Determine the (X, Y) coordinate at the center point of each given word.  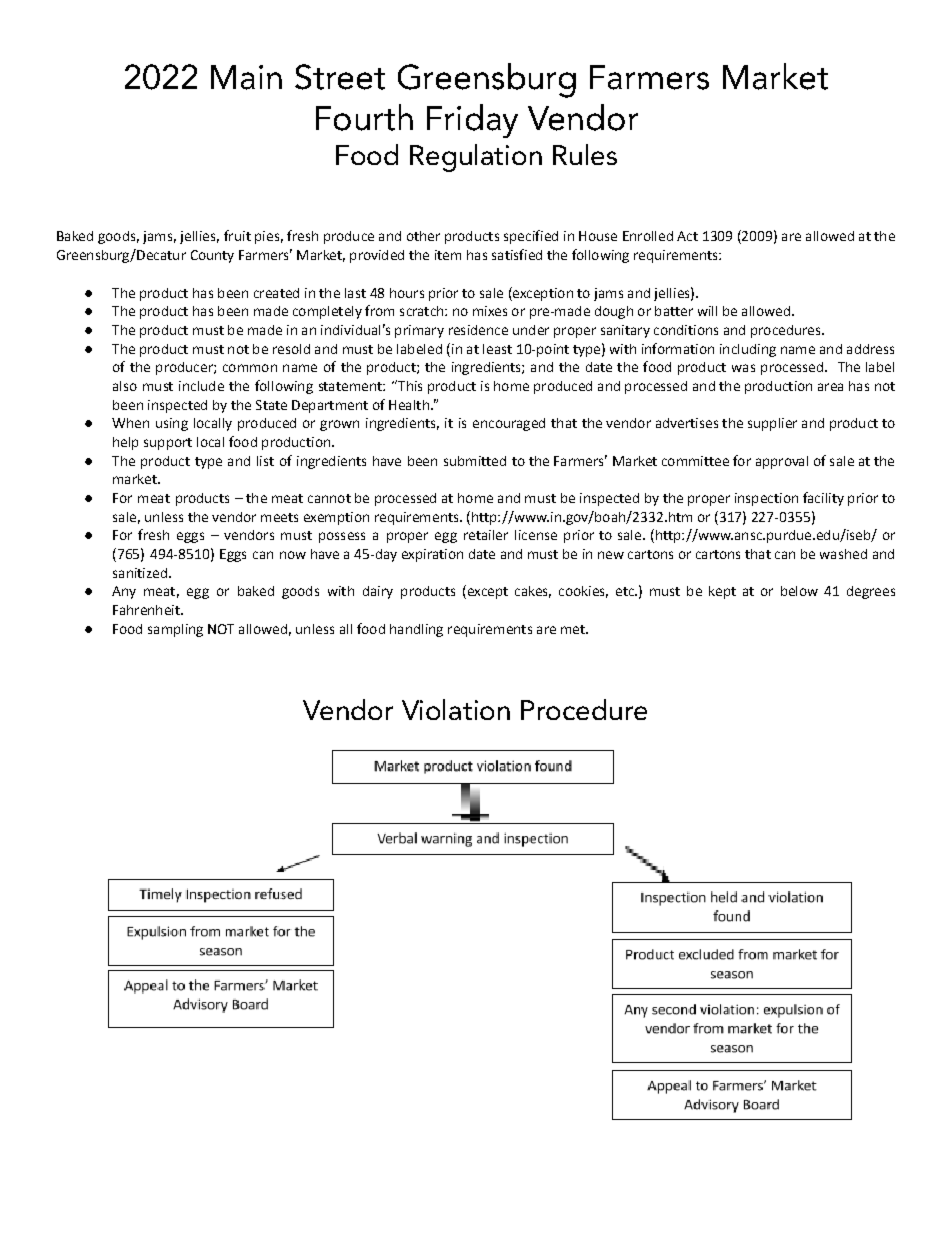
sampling (175, 630)
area (830, 387)
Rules (585, 154)
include (201, 386)
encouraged (509, 424)
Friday (472, 121)
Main (246, 77)
